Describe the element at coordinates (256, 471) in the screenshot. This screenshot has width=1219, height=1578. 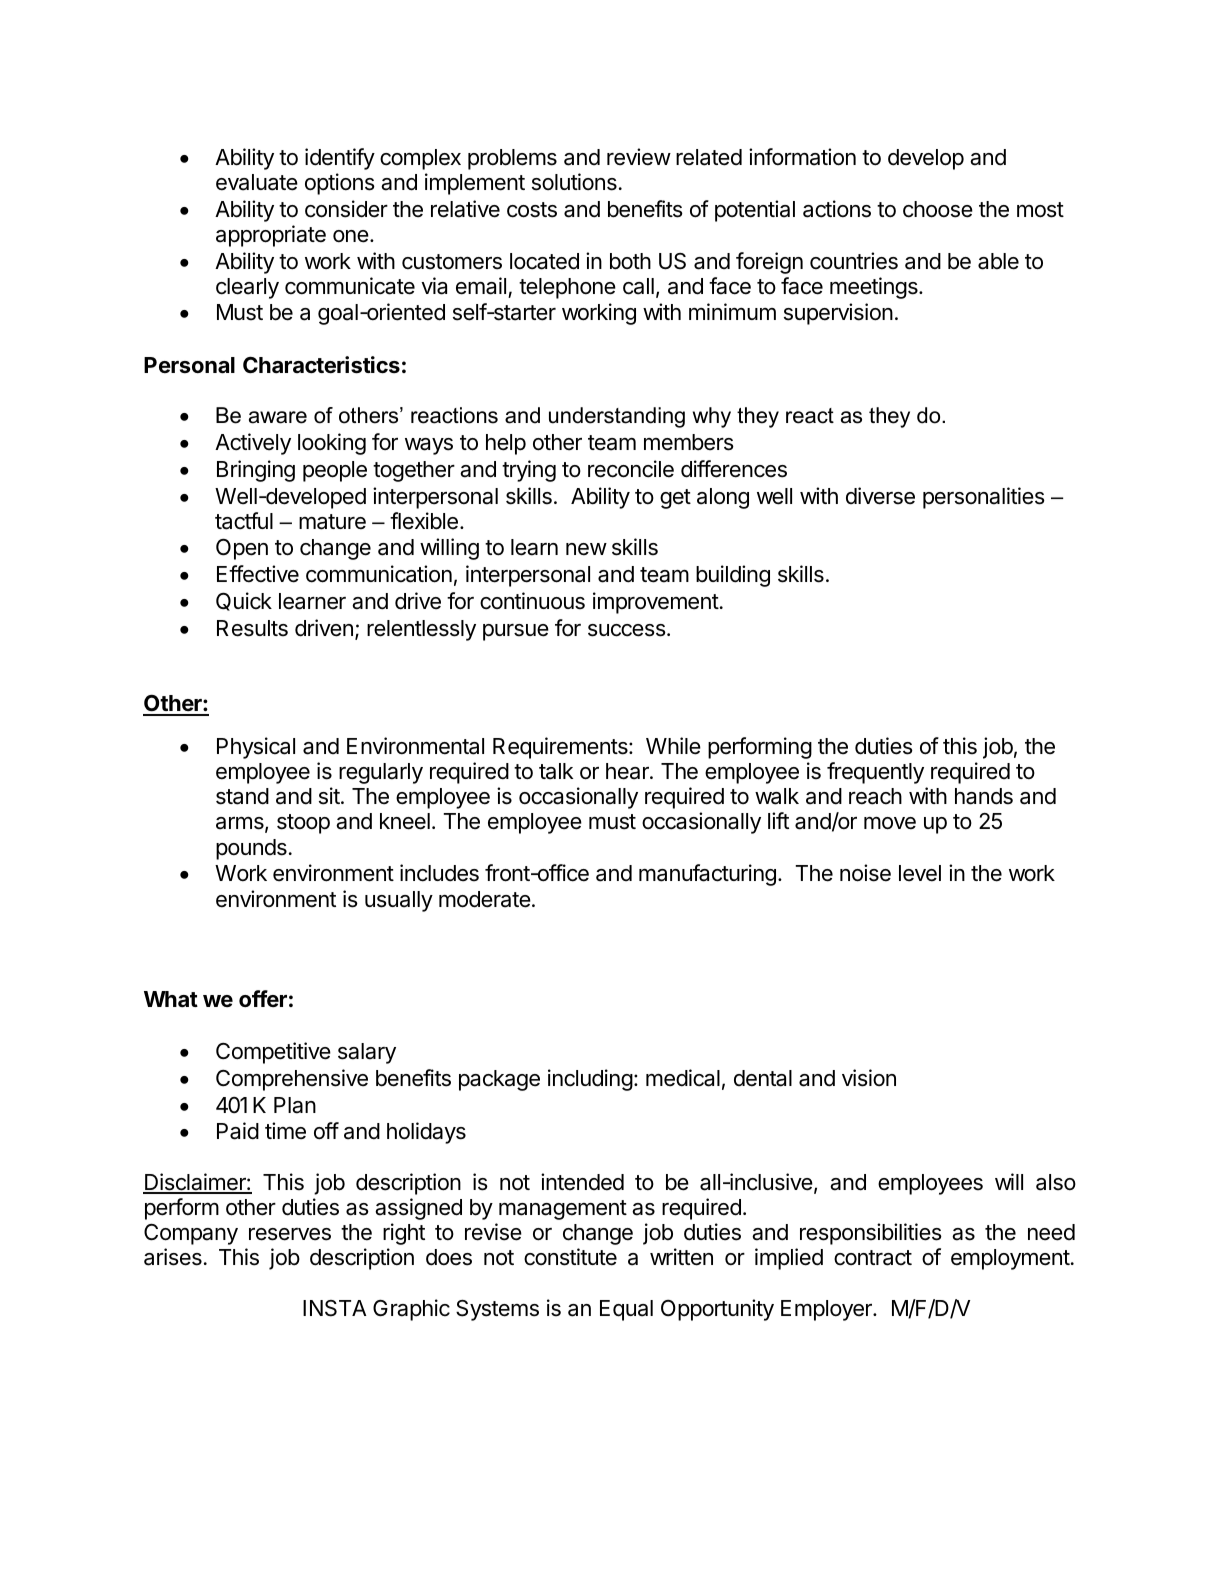
I see `Bringing` at that location.
